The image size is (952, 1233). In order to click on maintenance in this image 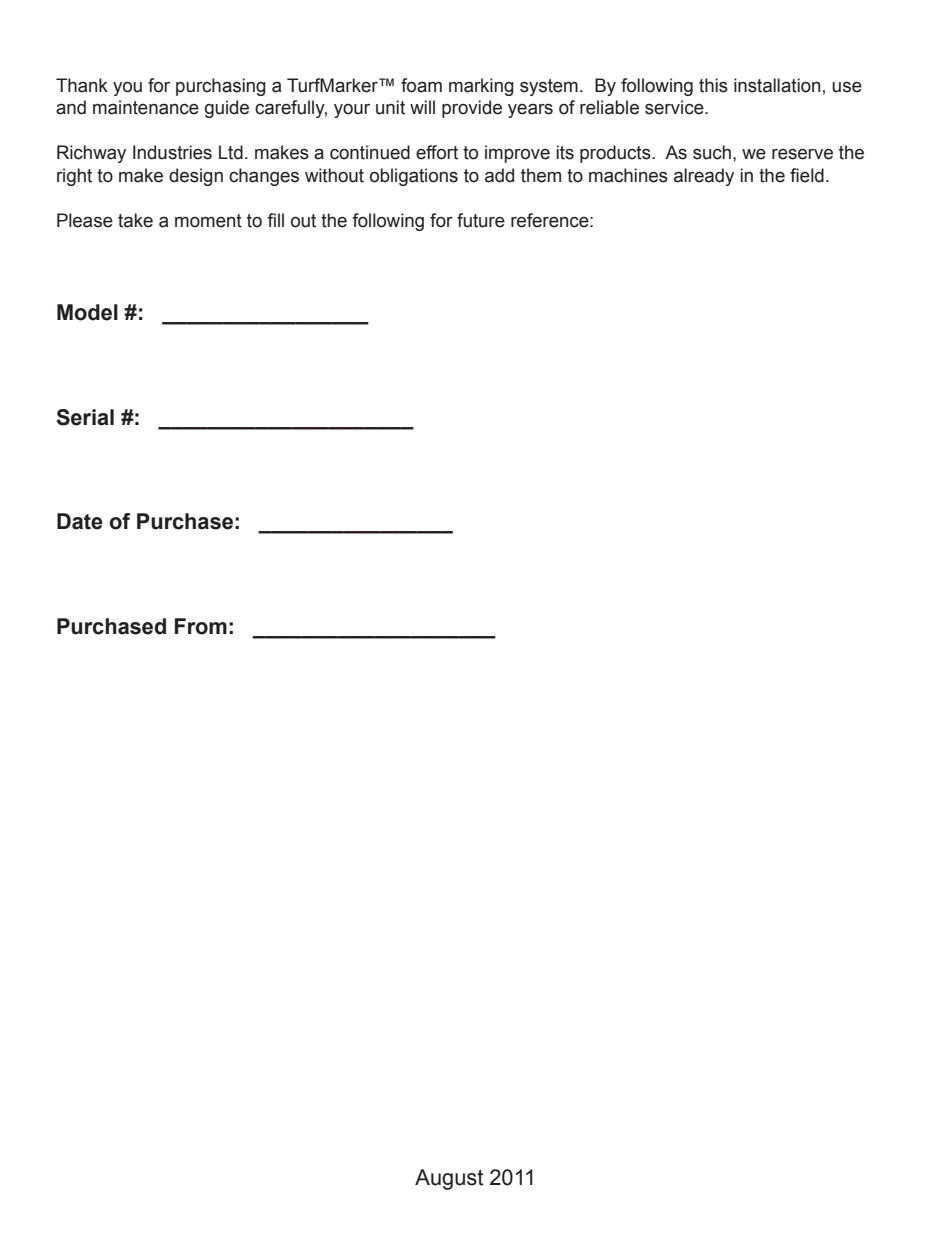, I will do `click(146, 107)`.
